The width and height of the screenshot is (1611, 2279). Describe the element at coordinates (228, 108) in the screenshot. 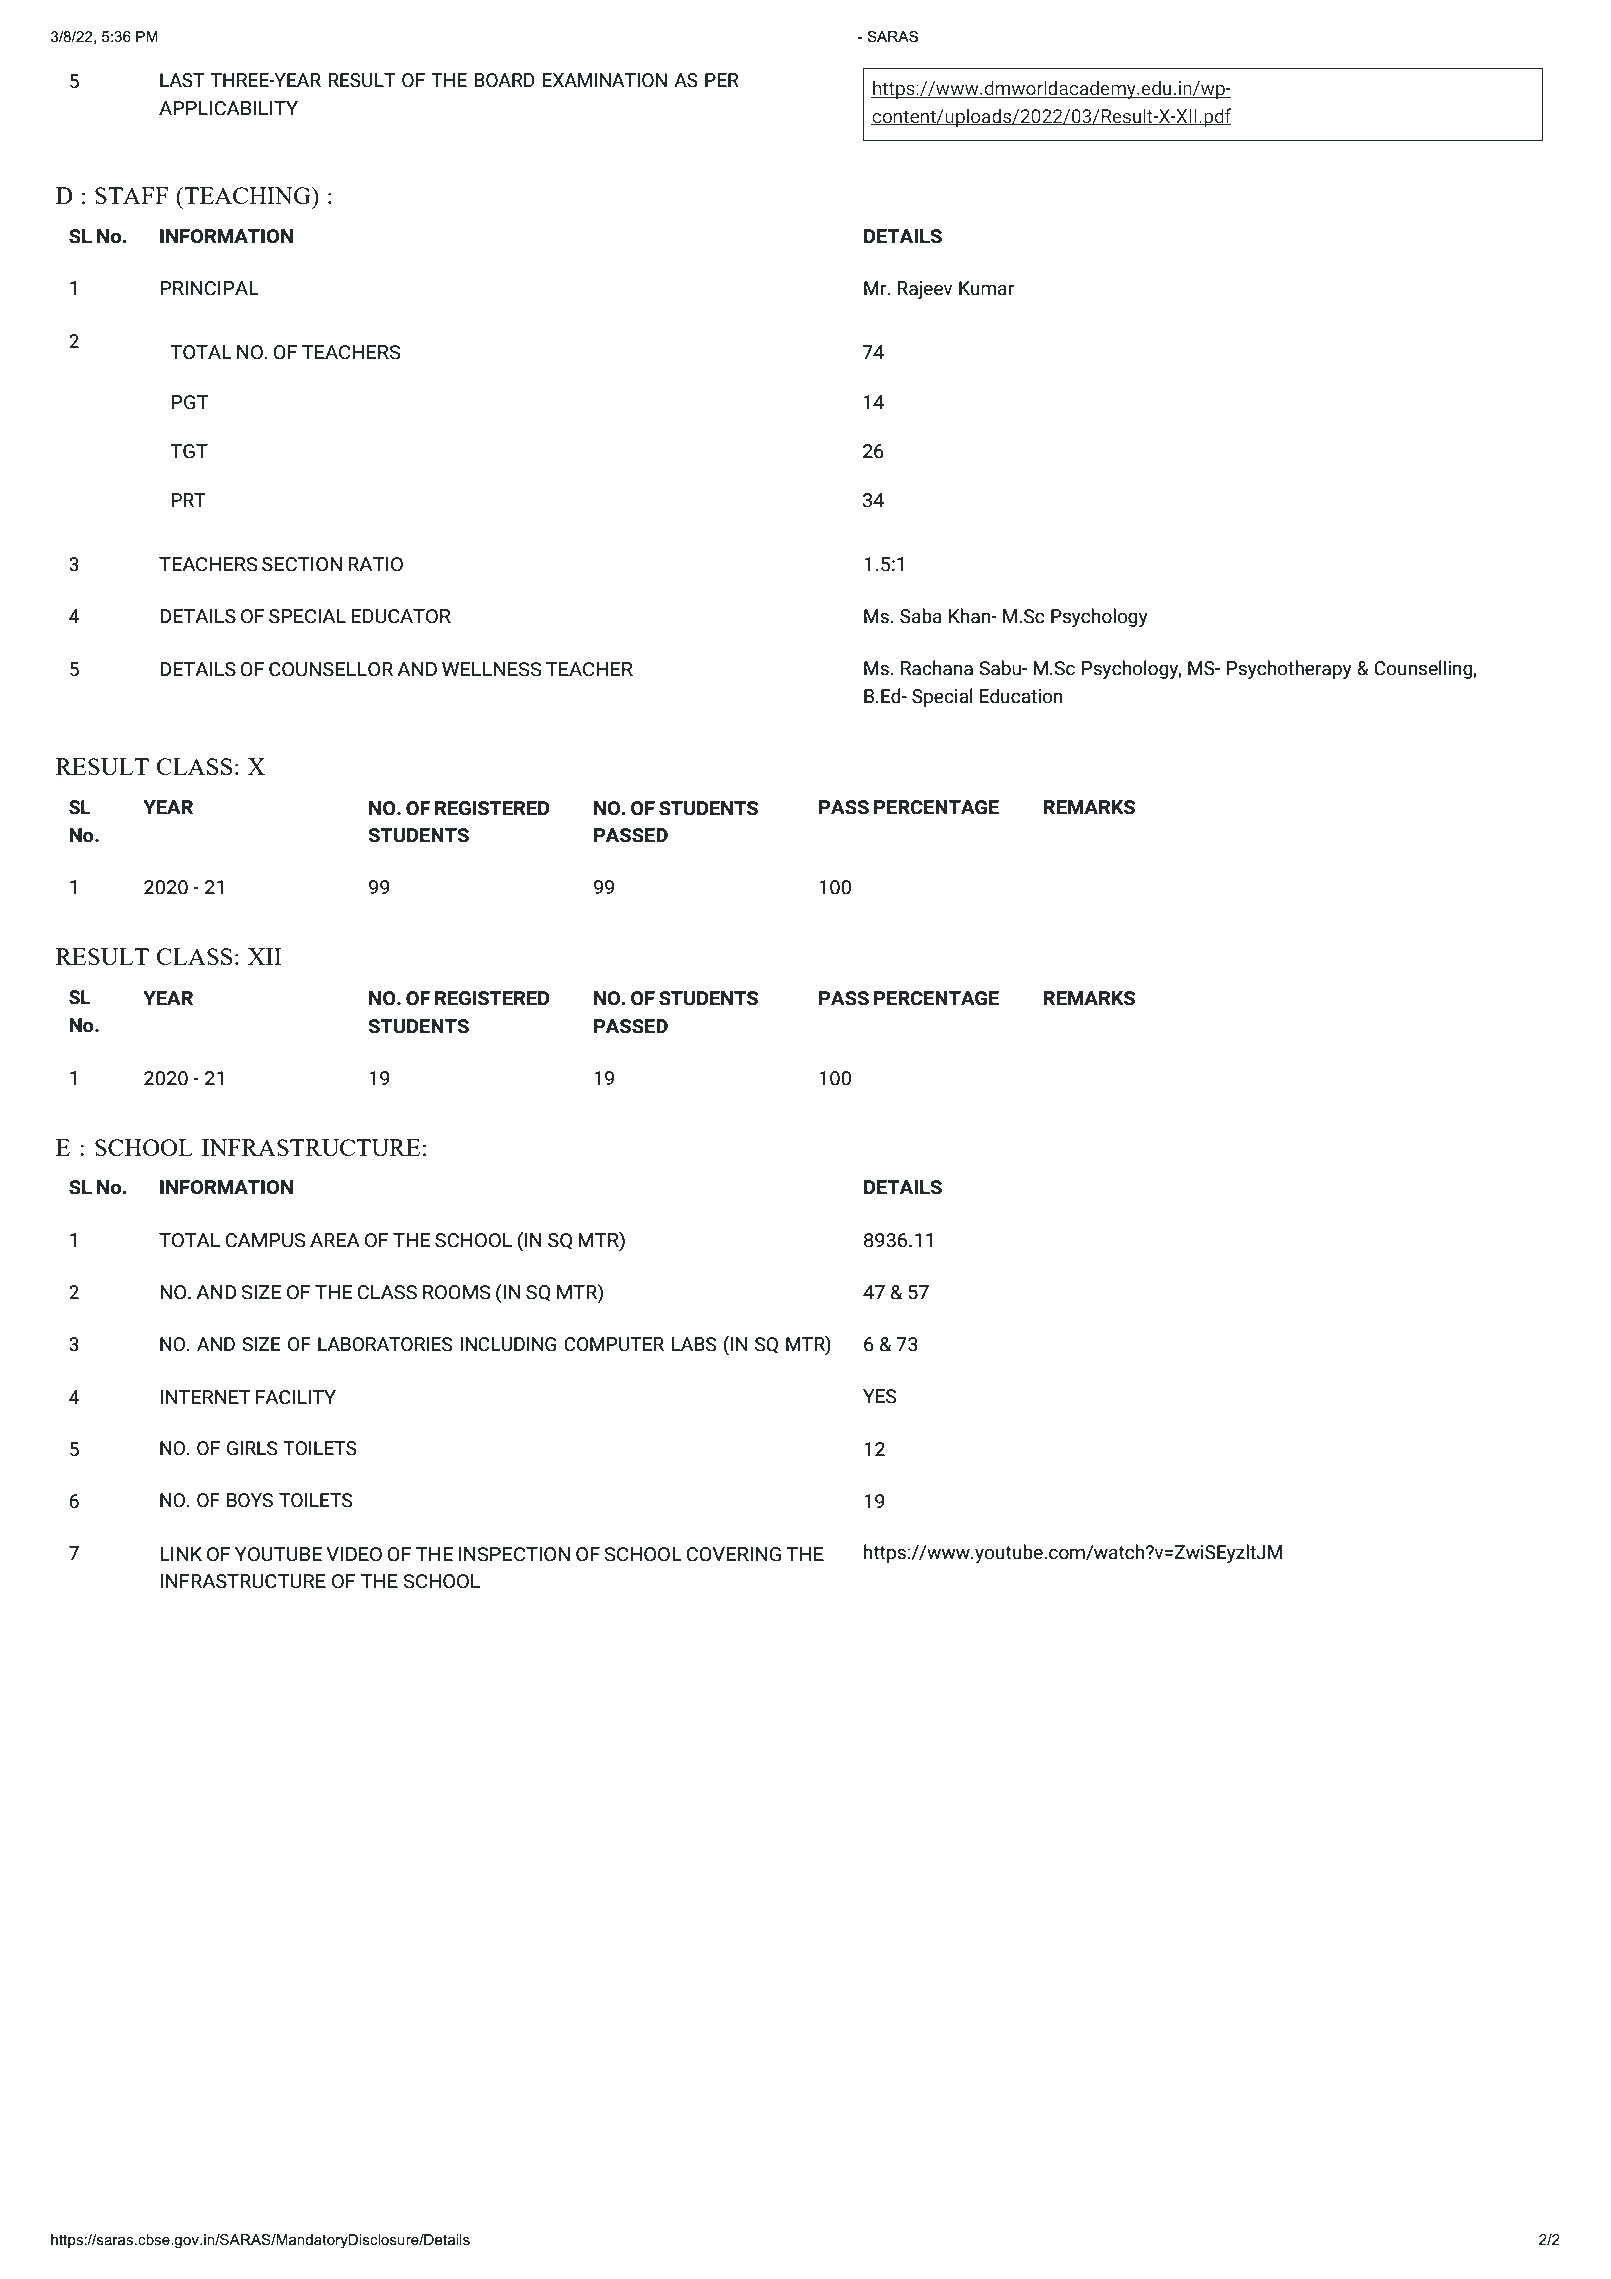

I see `APPLICABILITY` at that location.
